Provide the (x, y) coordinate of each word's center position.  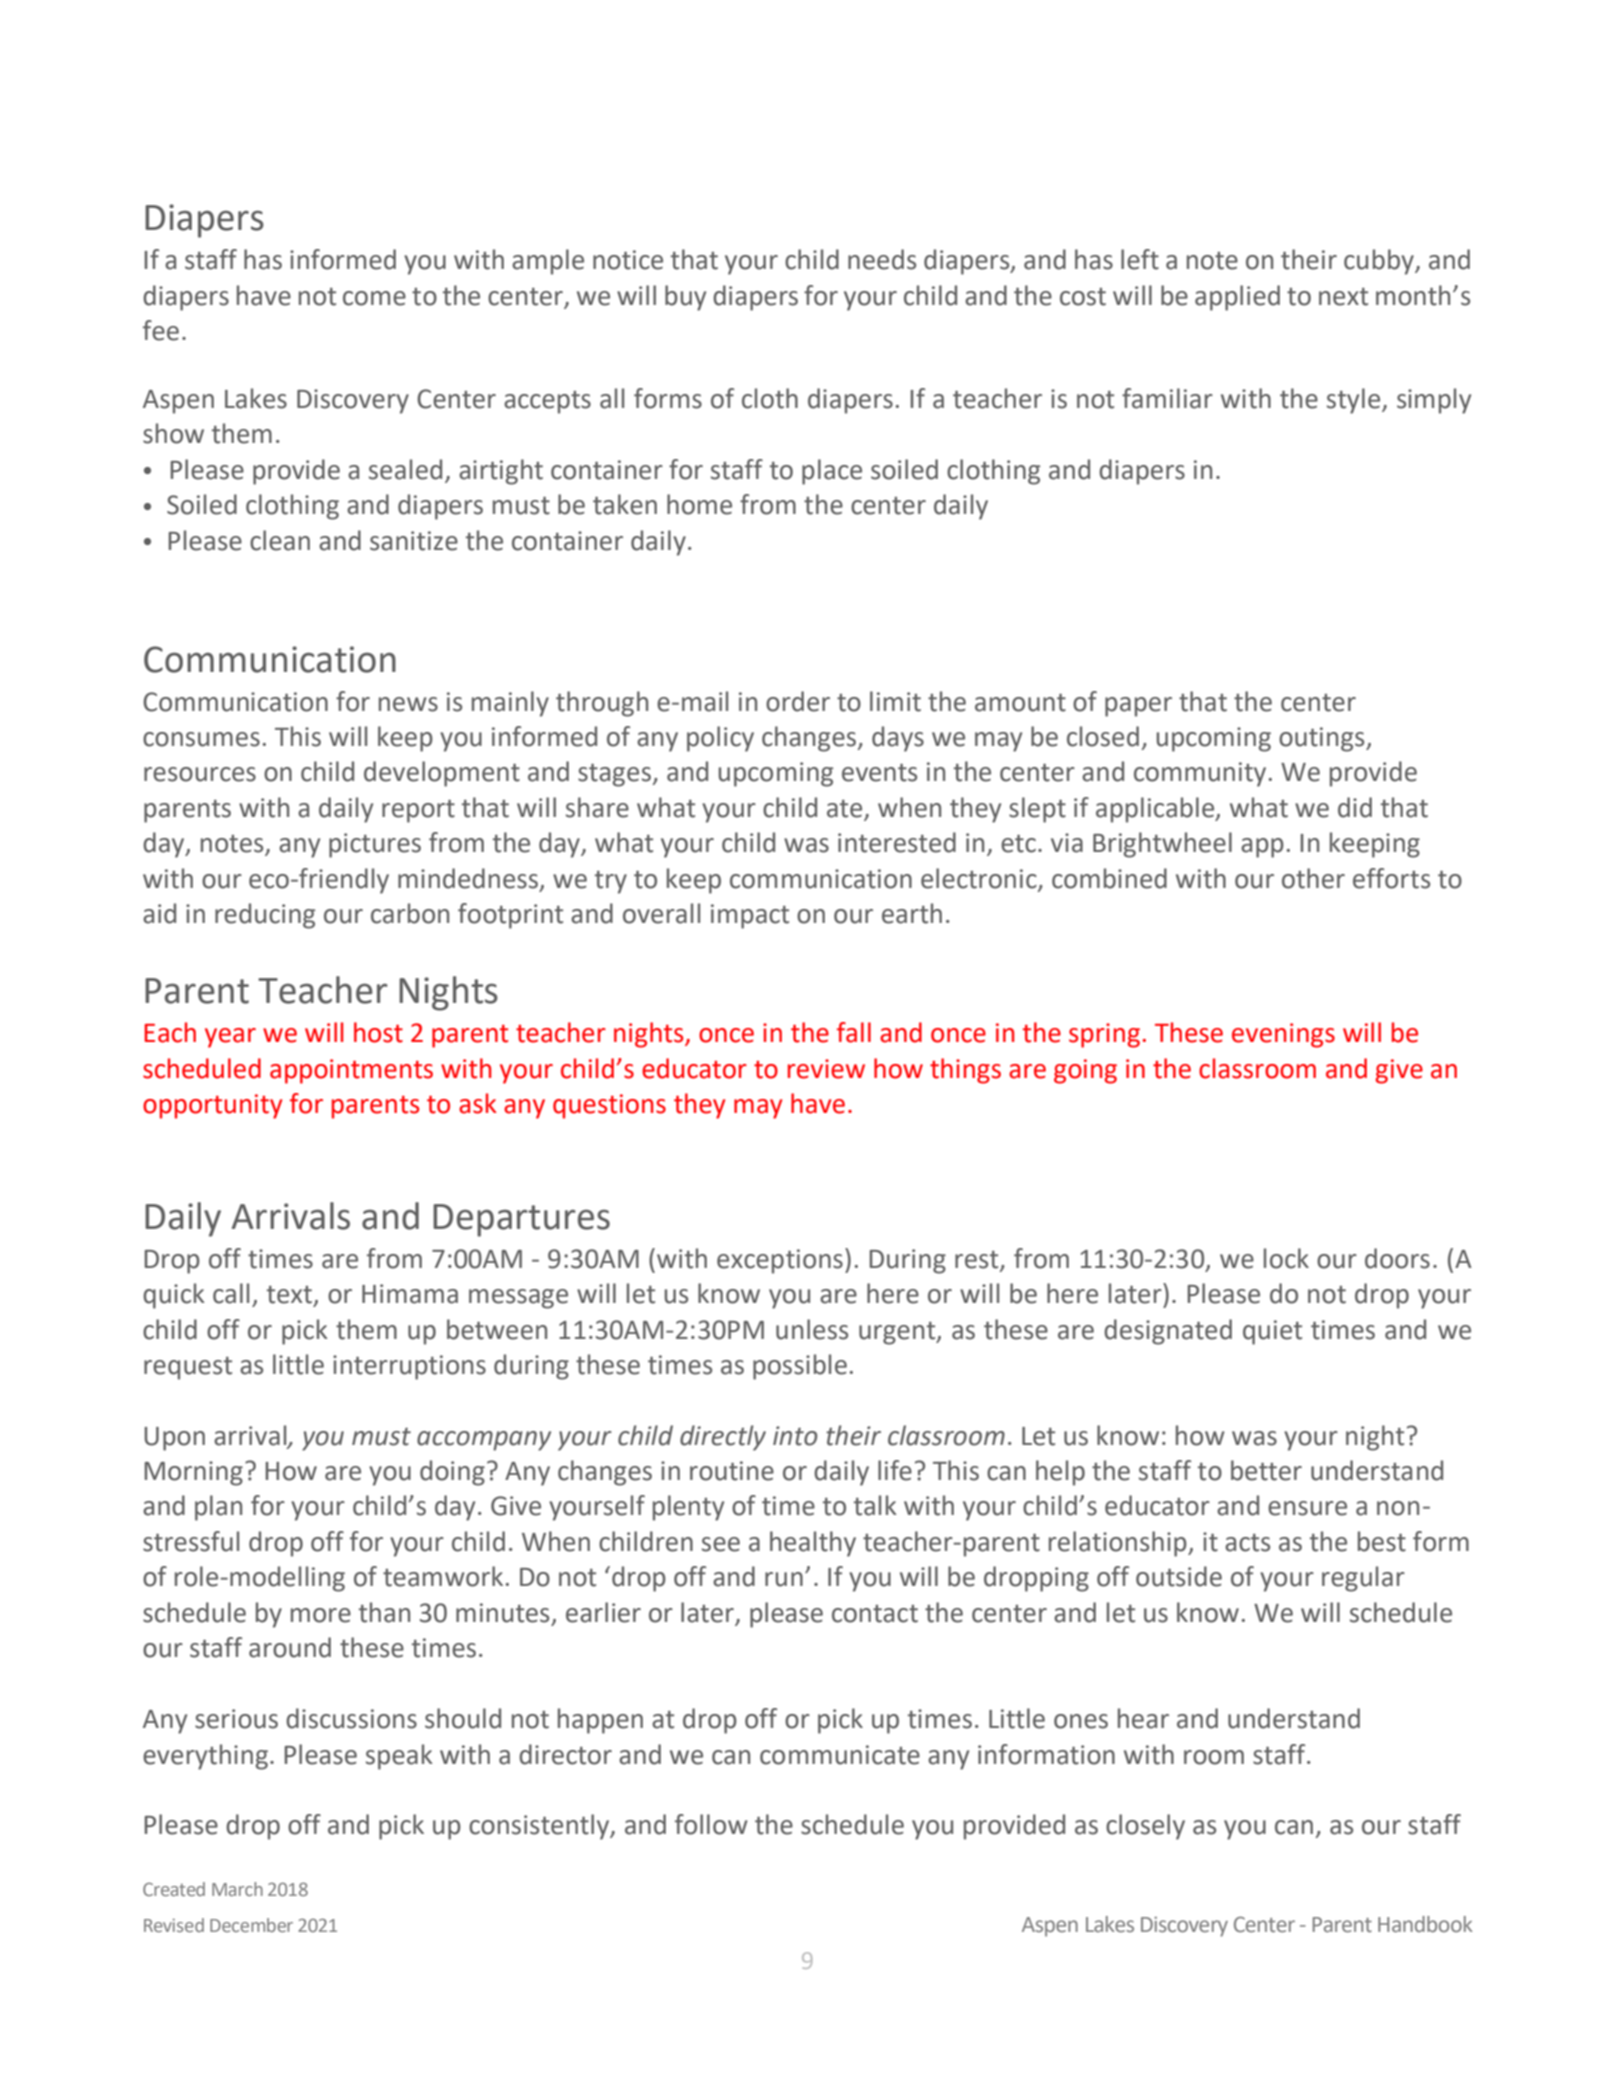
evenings (1283, 1035)
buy (685, 298)
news (408, 704)
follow (711, 1824)
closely (1145, 1827)
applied (1237, 298)
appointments (351, 1071)
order (798, 701)
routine (732, 1471)
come (374, 298)
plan (218, 1508)
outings (1323, 739)
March (237, 1889)
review (826, 1069)
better (1266, 1470)
